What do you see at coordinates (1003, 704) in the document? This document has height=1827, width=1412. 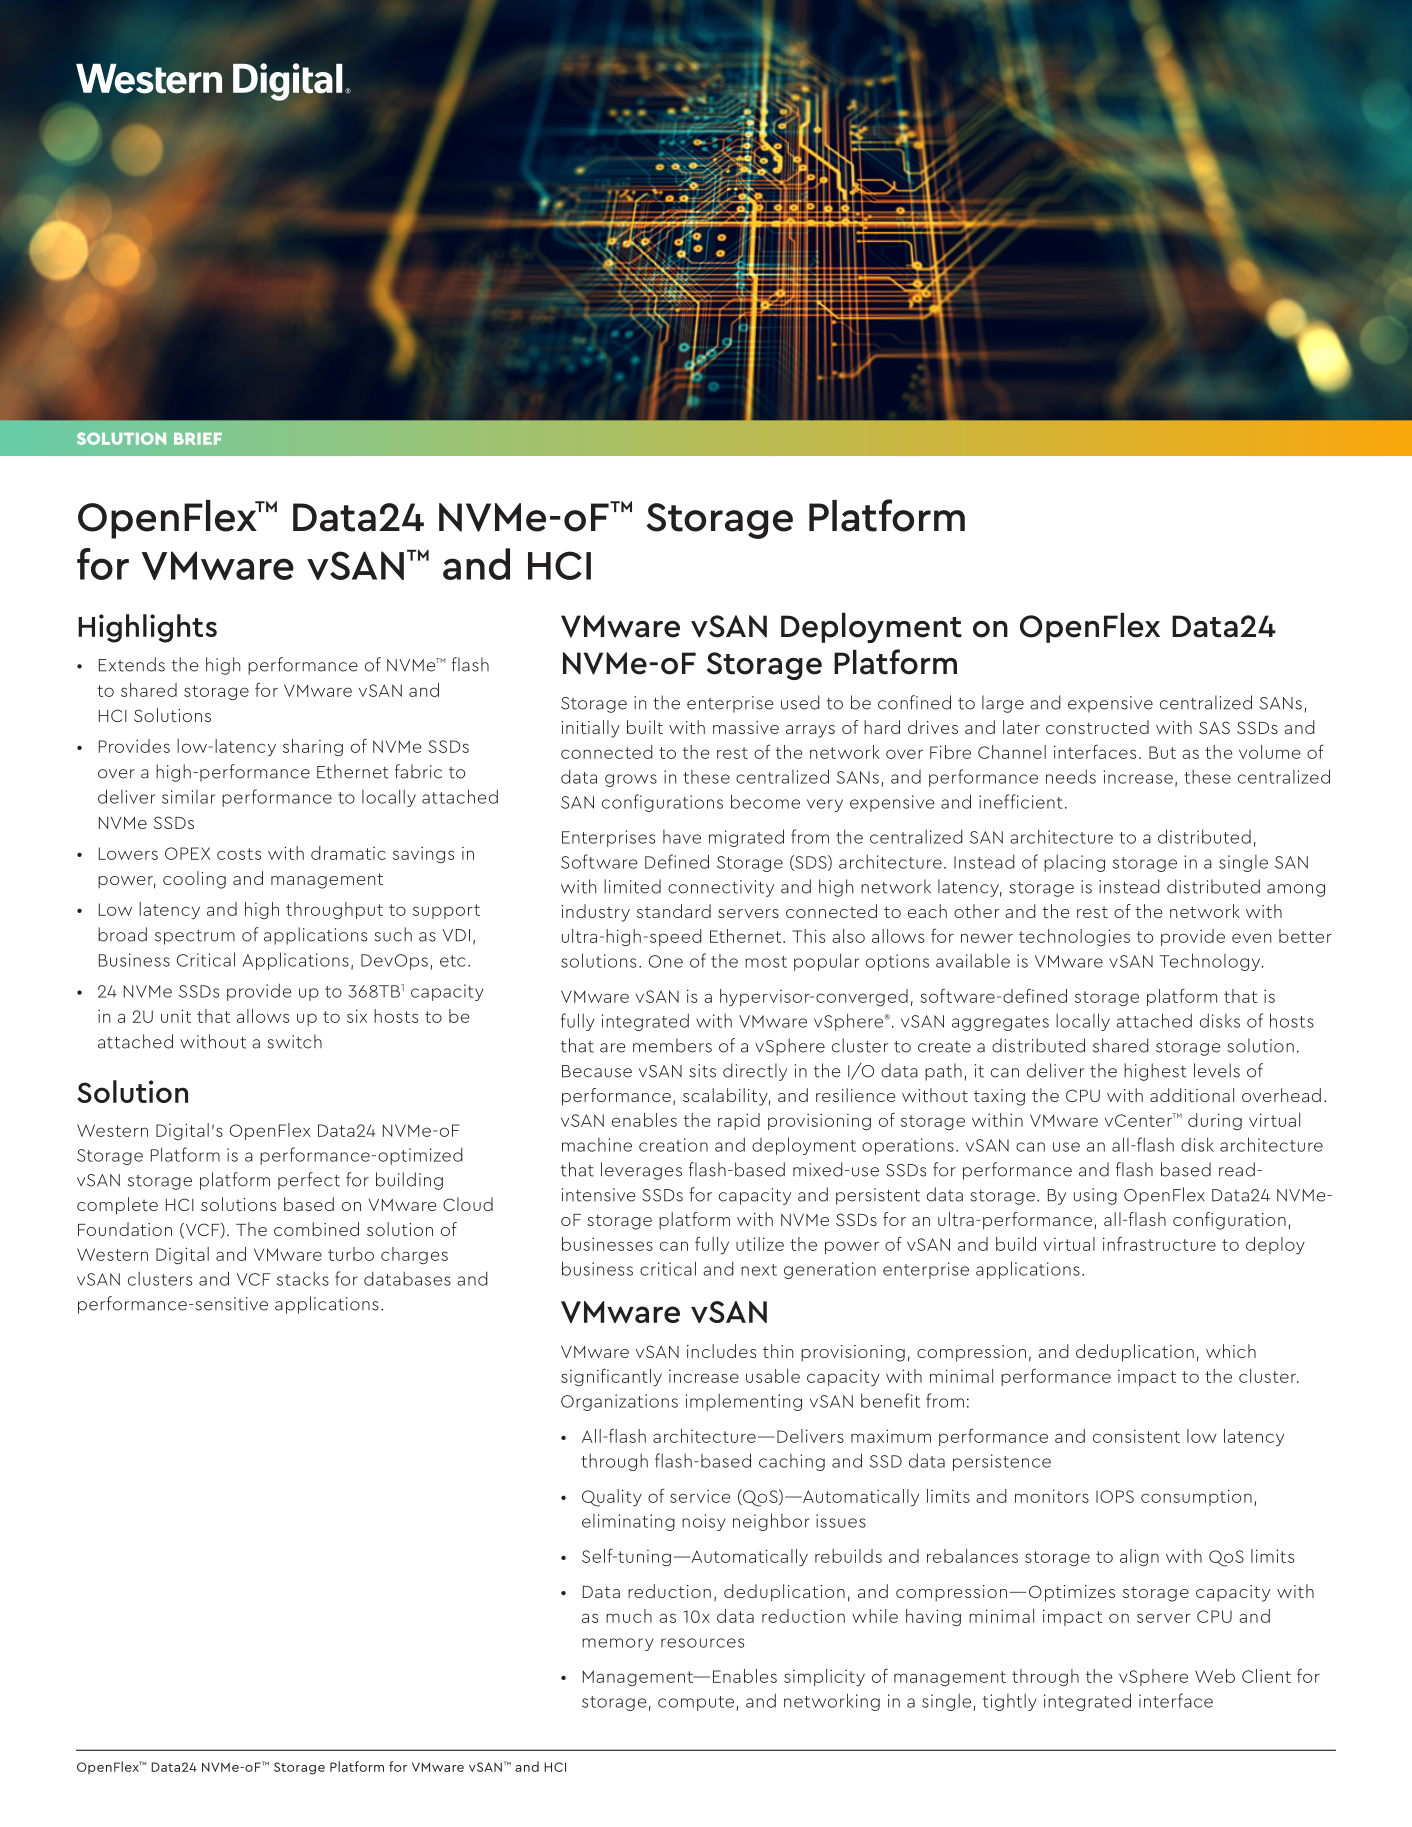 I see `large` at bounding box center [1003, 704].
